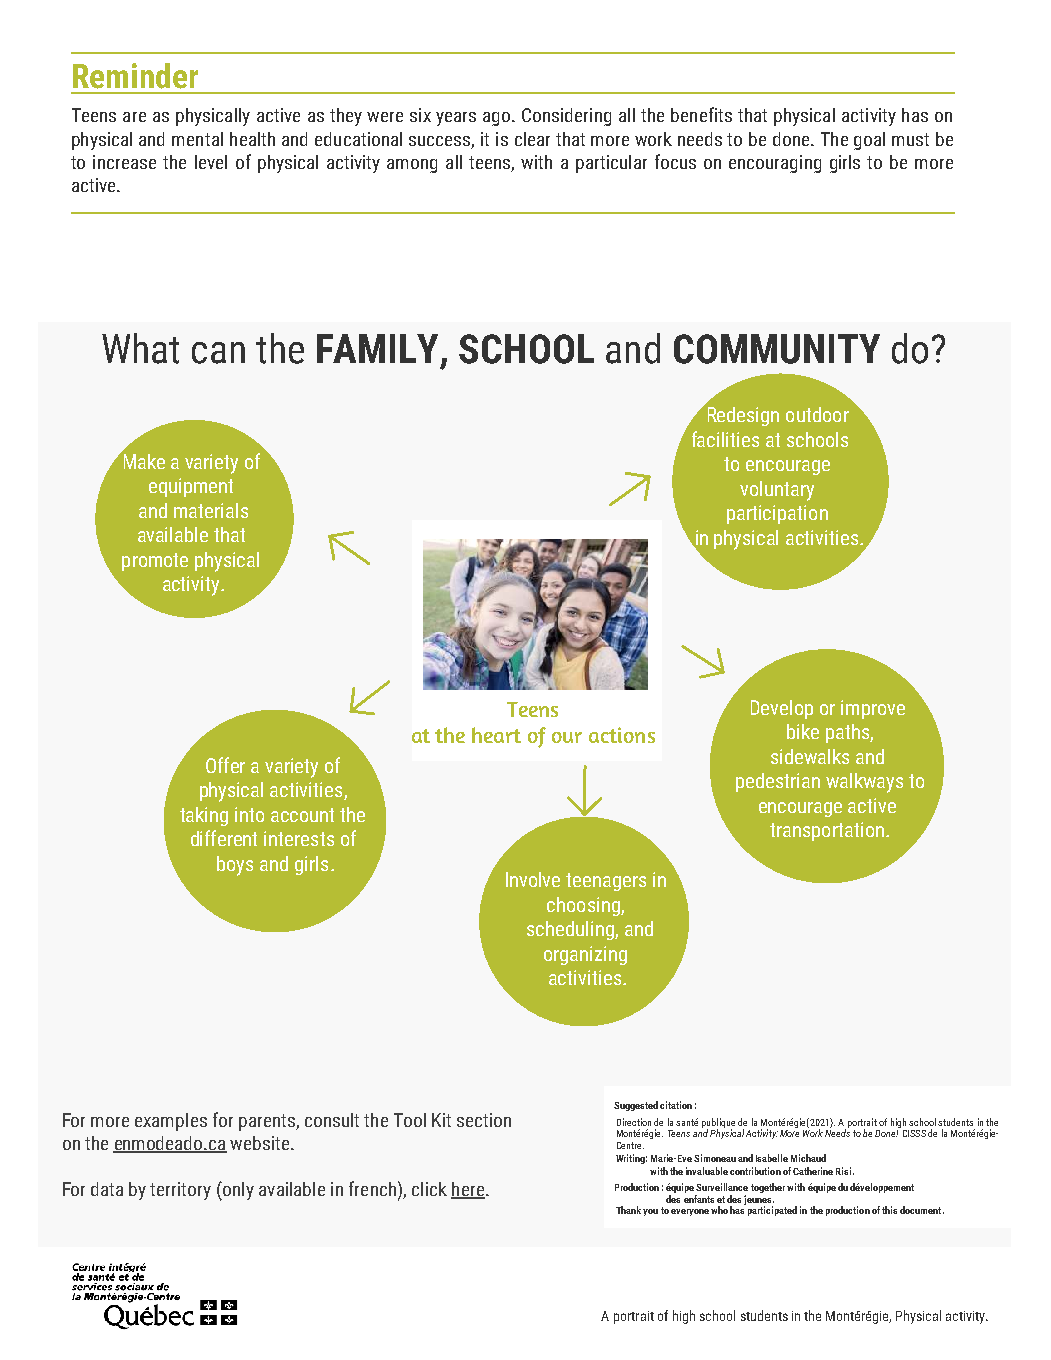 The image size is (1051, 1360). Describe the element at coordinates (155, 562) in the screenshot. I see `promote` at that location.
